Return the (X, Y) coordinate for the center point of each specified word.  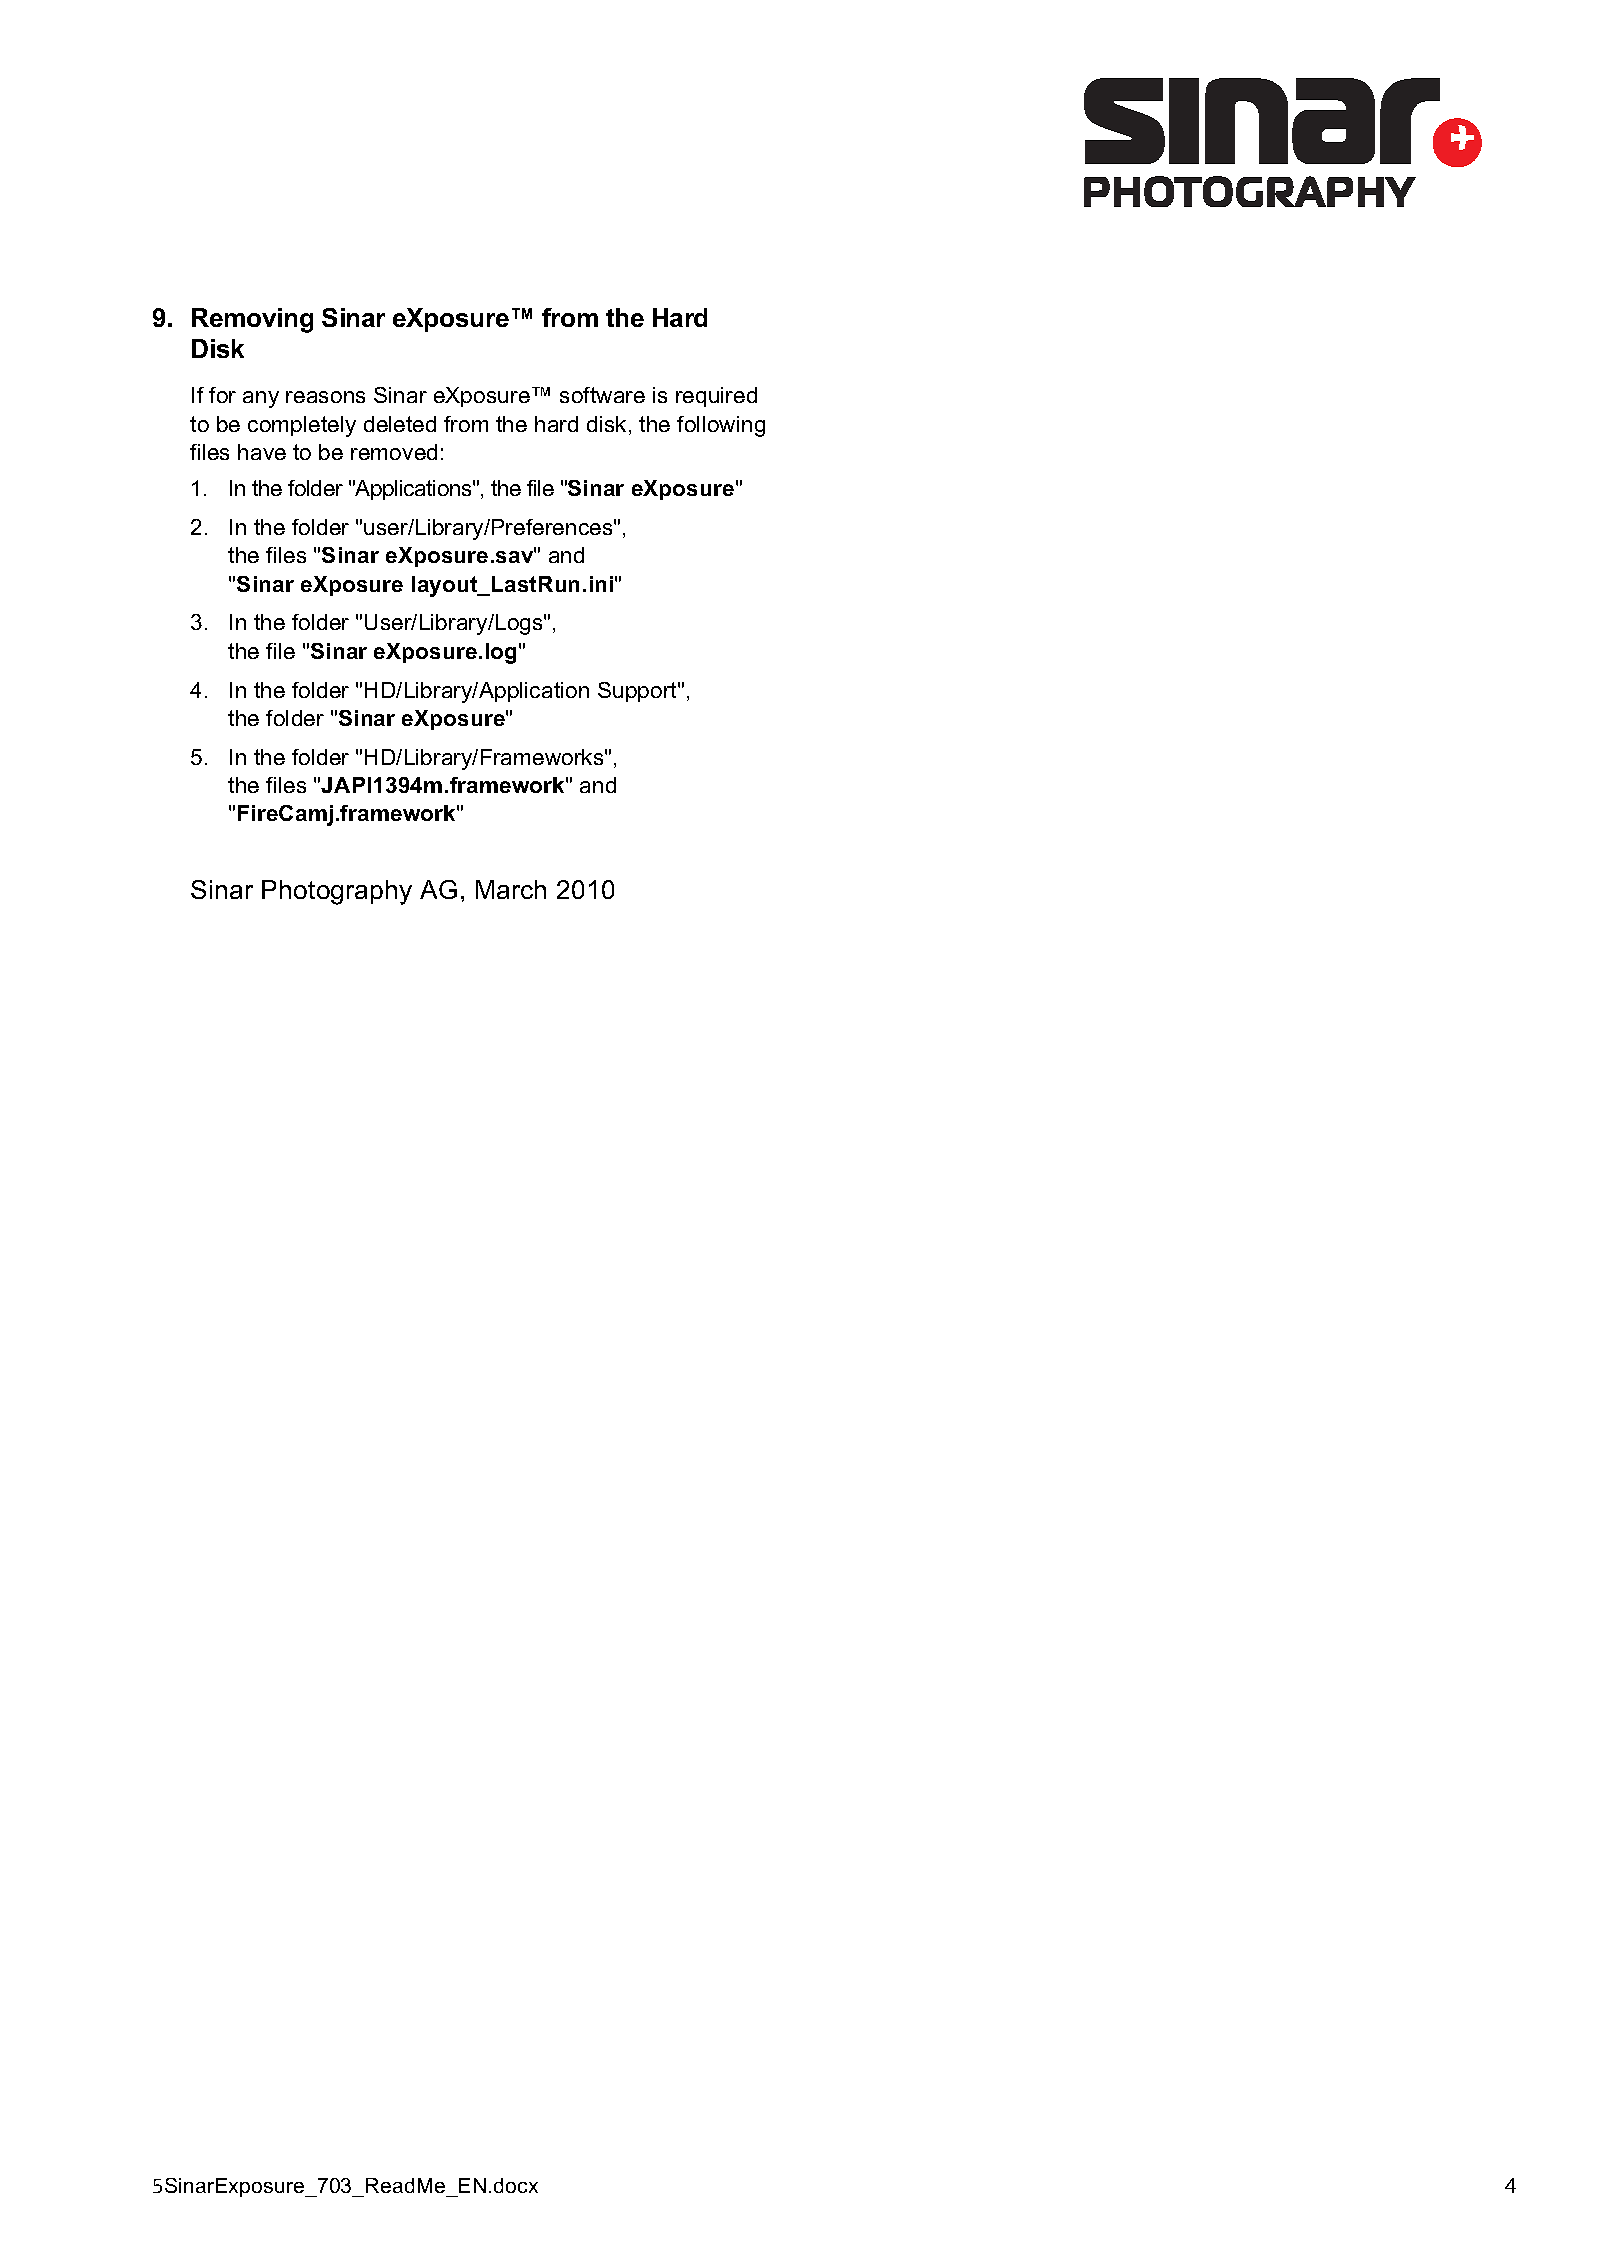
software (602, 395)
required (716, 397)
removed (394, 452)
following (721, 426)
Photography (337, 892)
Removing (252, 320)
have (262, 452)
